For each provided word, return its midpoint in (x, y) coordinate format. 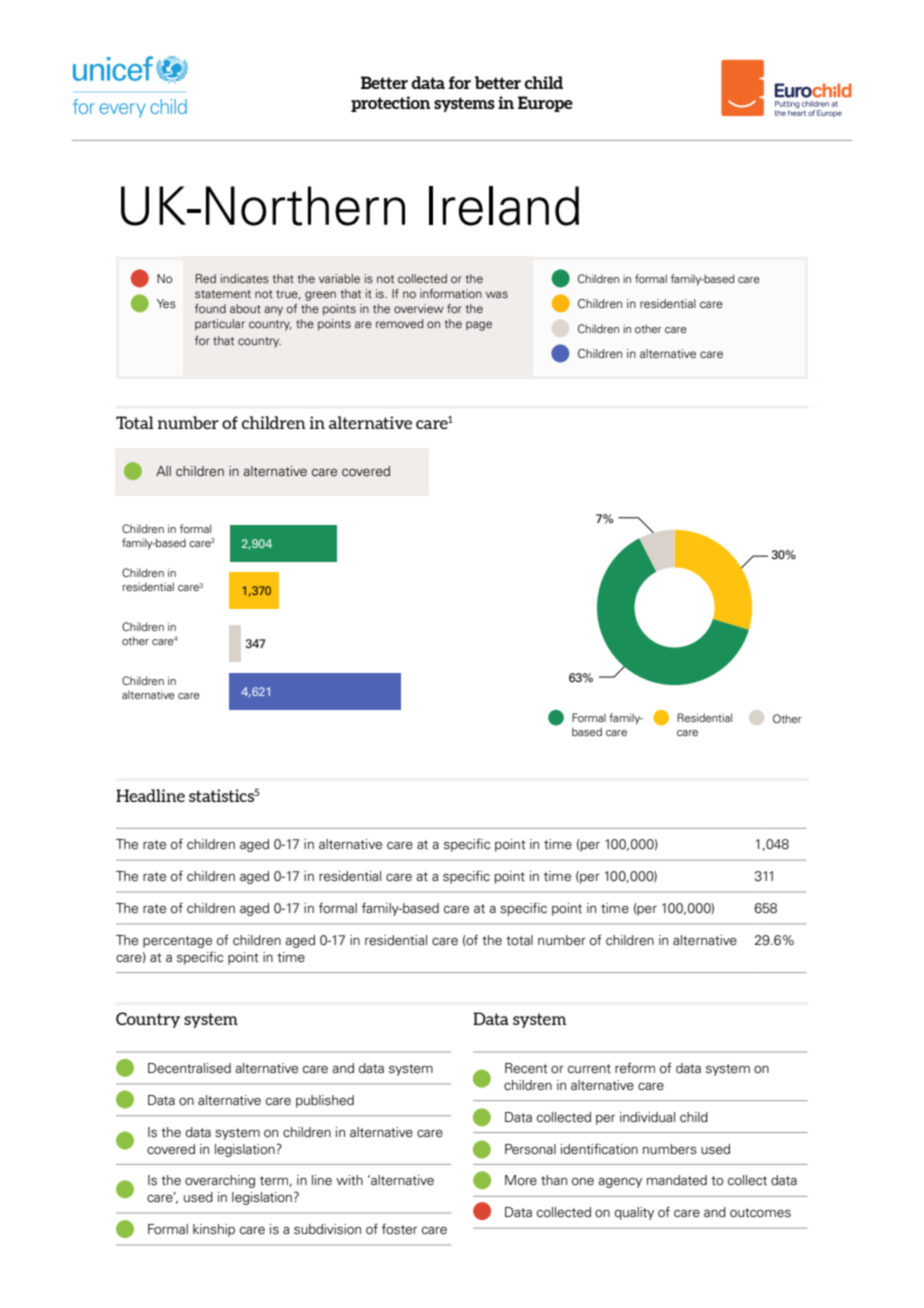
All (163, 471)
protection (391, 104)
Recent (526, 1068)
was (497, 294)
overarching (220, 1181)
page (479, 326)
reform (635, 1068)
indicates (245, 278)
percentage (177, 942)
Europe (545, 104)
